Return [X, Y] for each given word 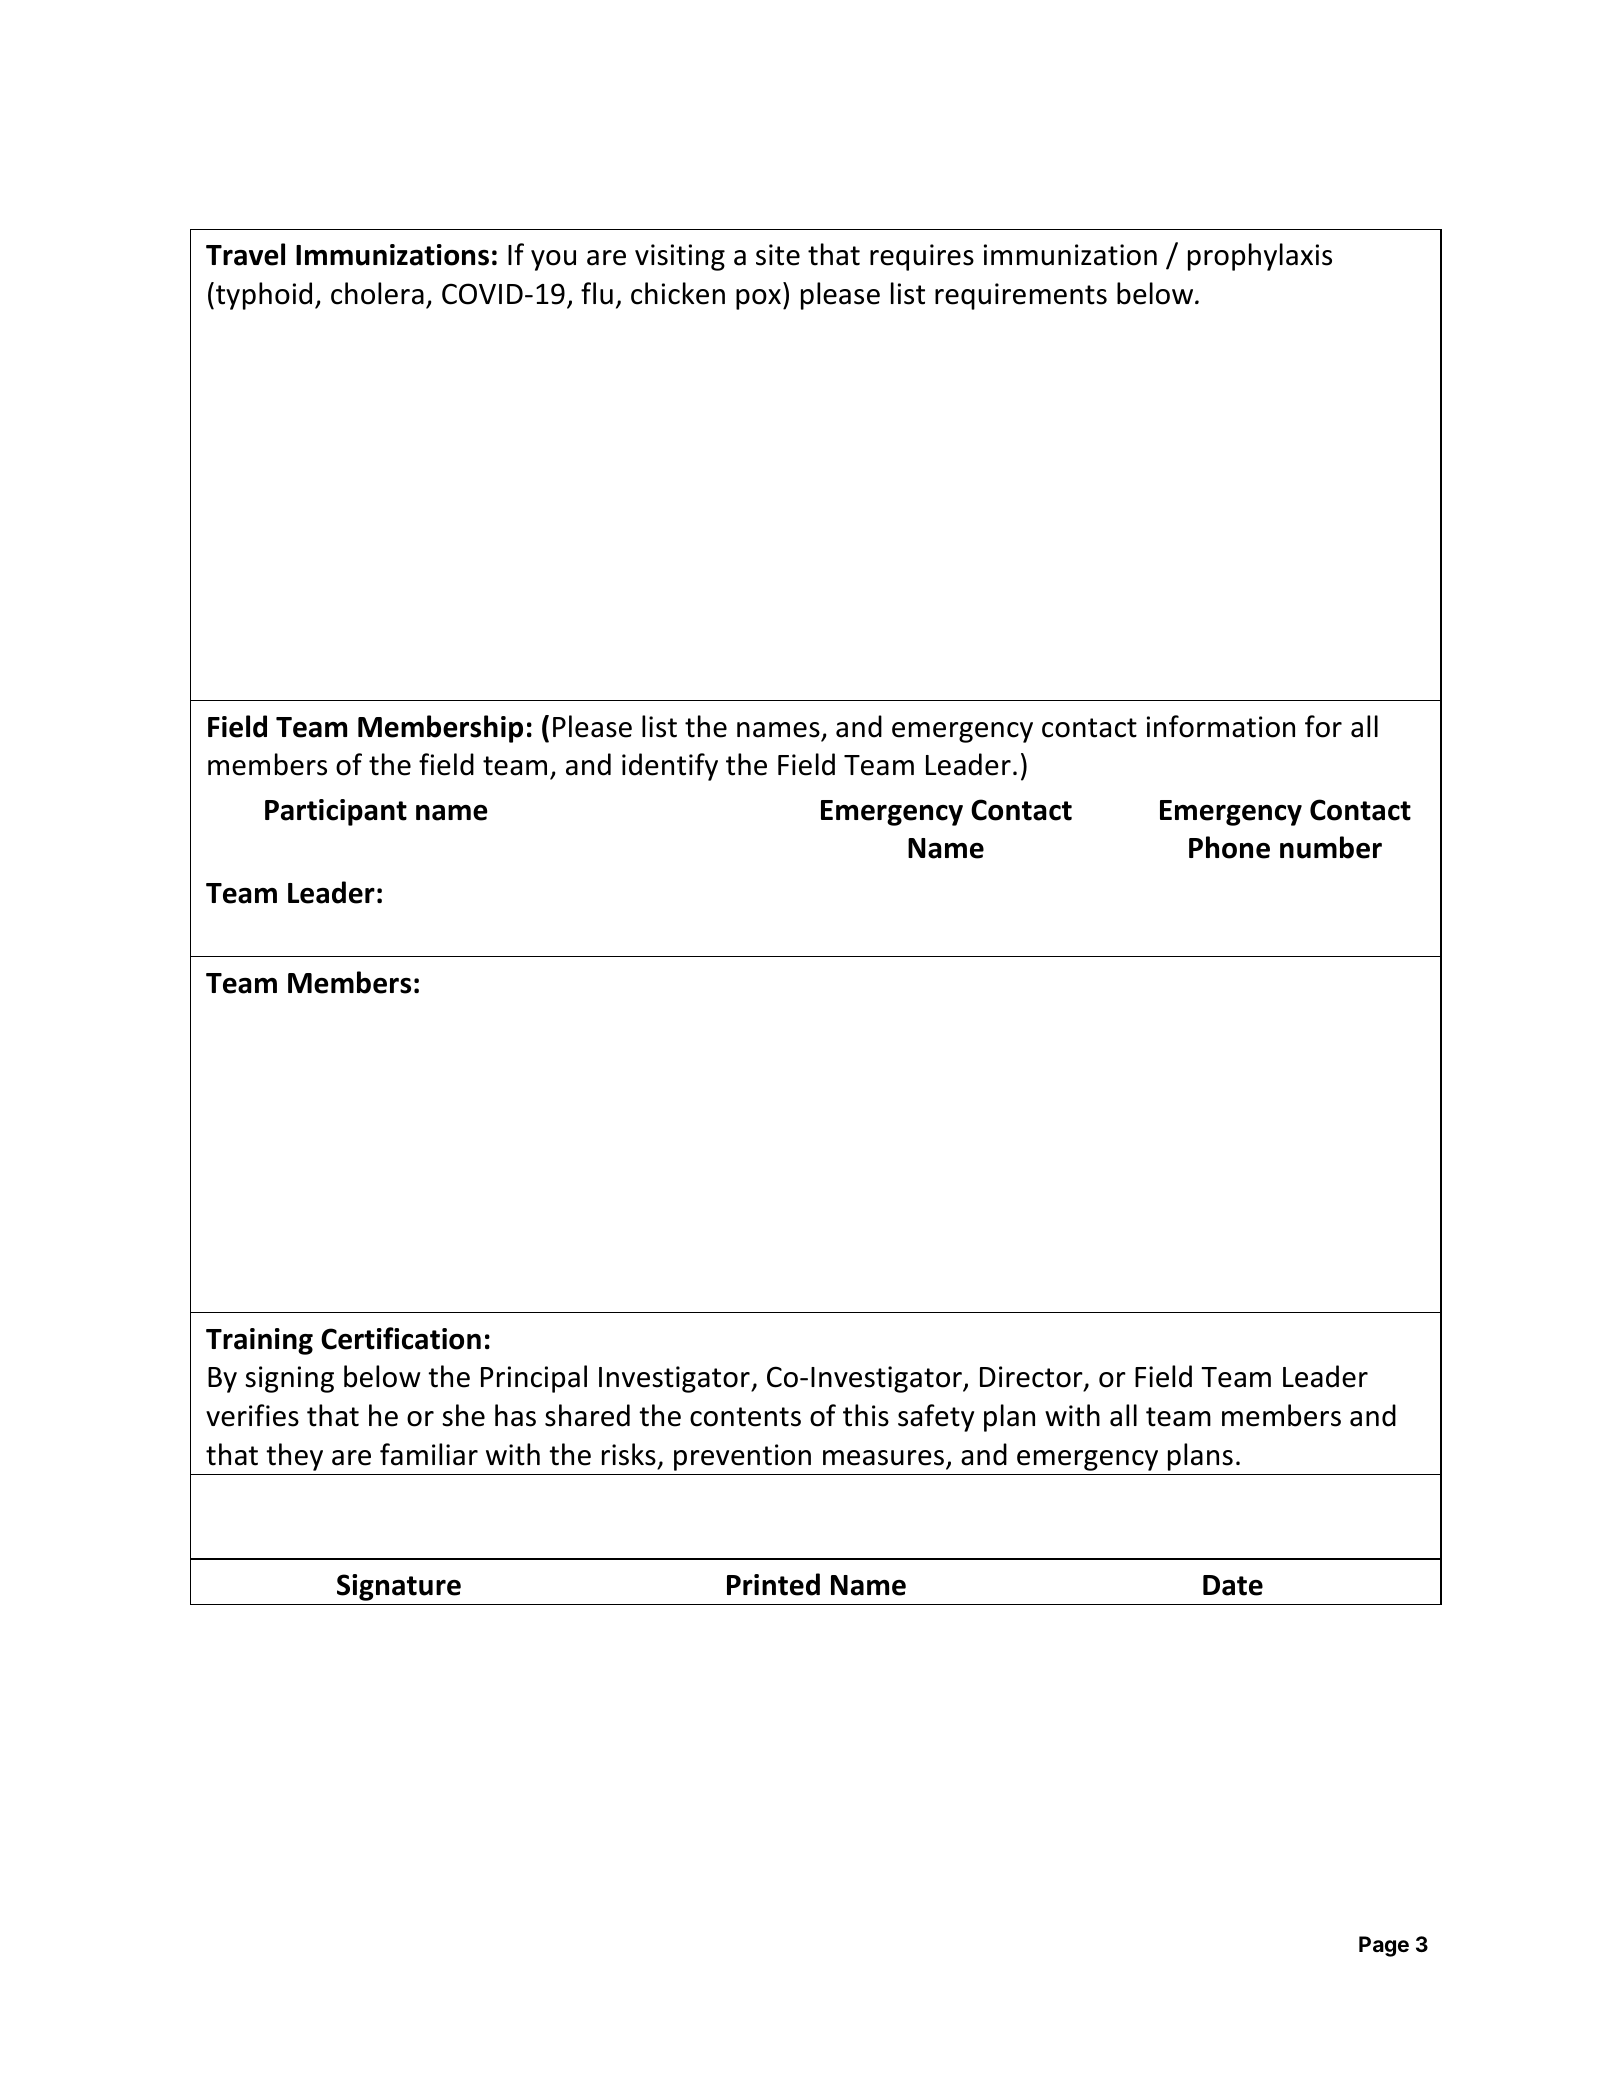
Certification [401, 1338]
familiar [429, 1454]
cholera [377, 293]
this [866, 1415]
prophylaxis [1260, 257]
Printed [773, 1584]
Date [1233, 1585]
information [1221, 726]
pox [758, 299]
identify [670, 767]
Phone [1229, 847]
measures [883, 1458]
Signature [399, 1587]
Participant [336, 812]
